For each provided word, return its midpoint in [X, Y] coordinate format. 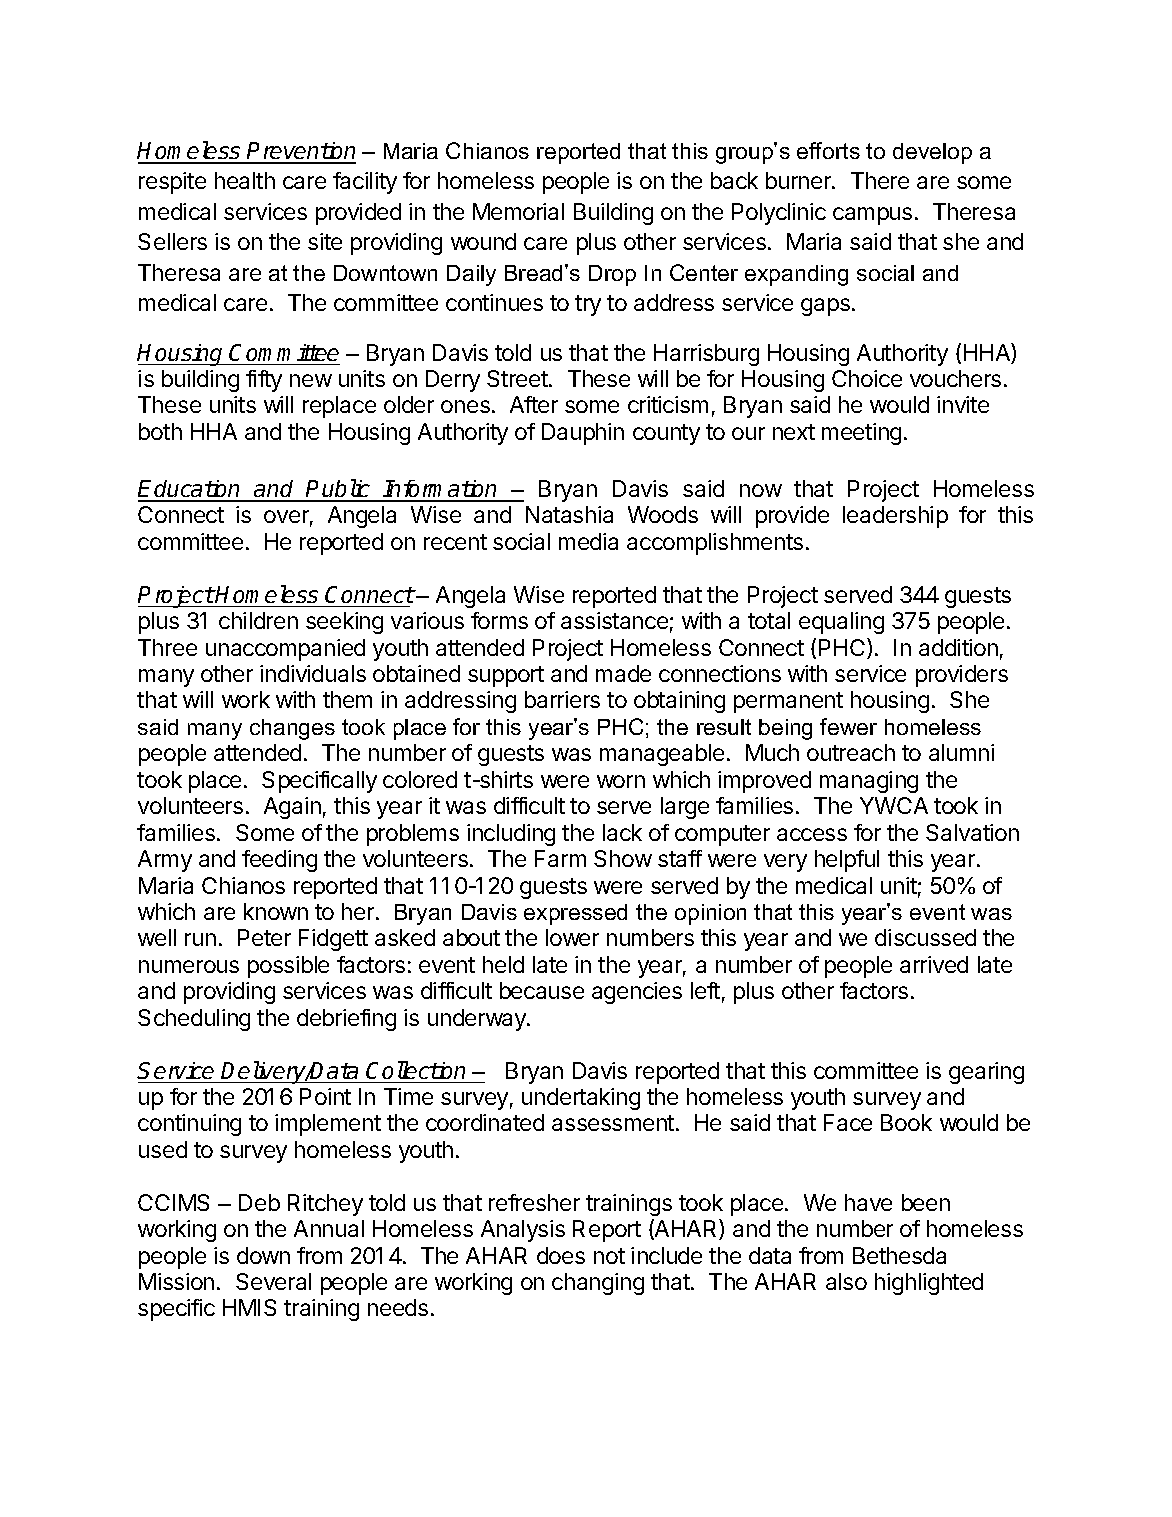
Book [906, 1122]
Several [273, 1281]
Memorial [518, 211]
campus [872, 216]
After [534, 404]
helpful [847, 861]
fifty [264, 381]
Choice [867, 378]
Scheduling [194, 1020]
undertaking [581, 1099]
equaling [841, 623]
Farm [560, 858]
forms [499, 620]
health [245, 180]
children [258, 620]
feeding [279, 861]
